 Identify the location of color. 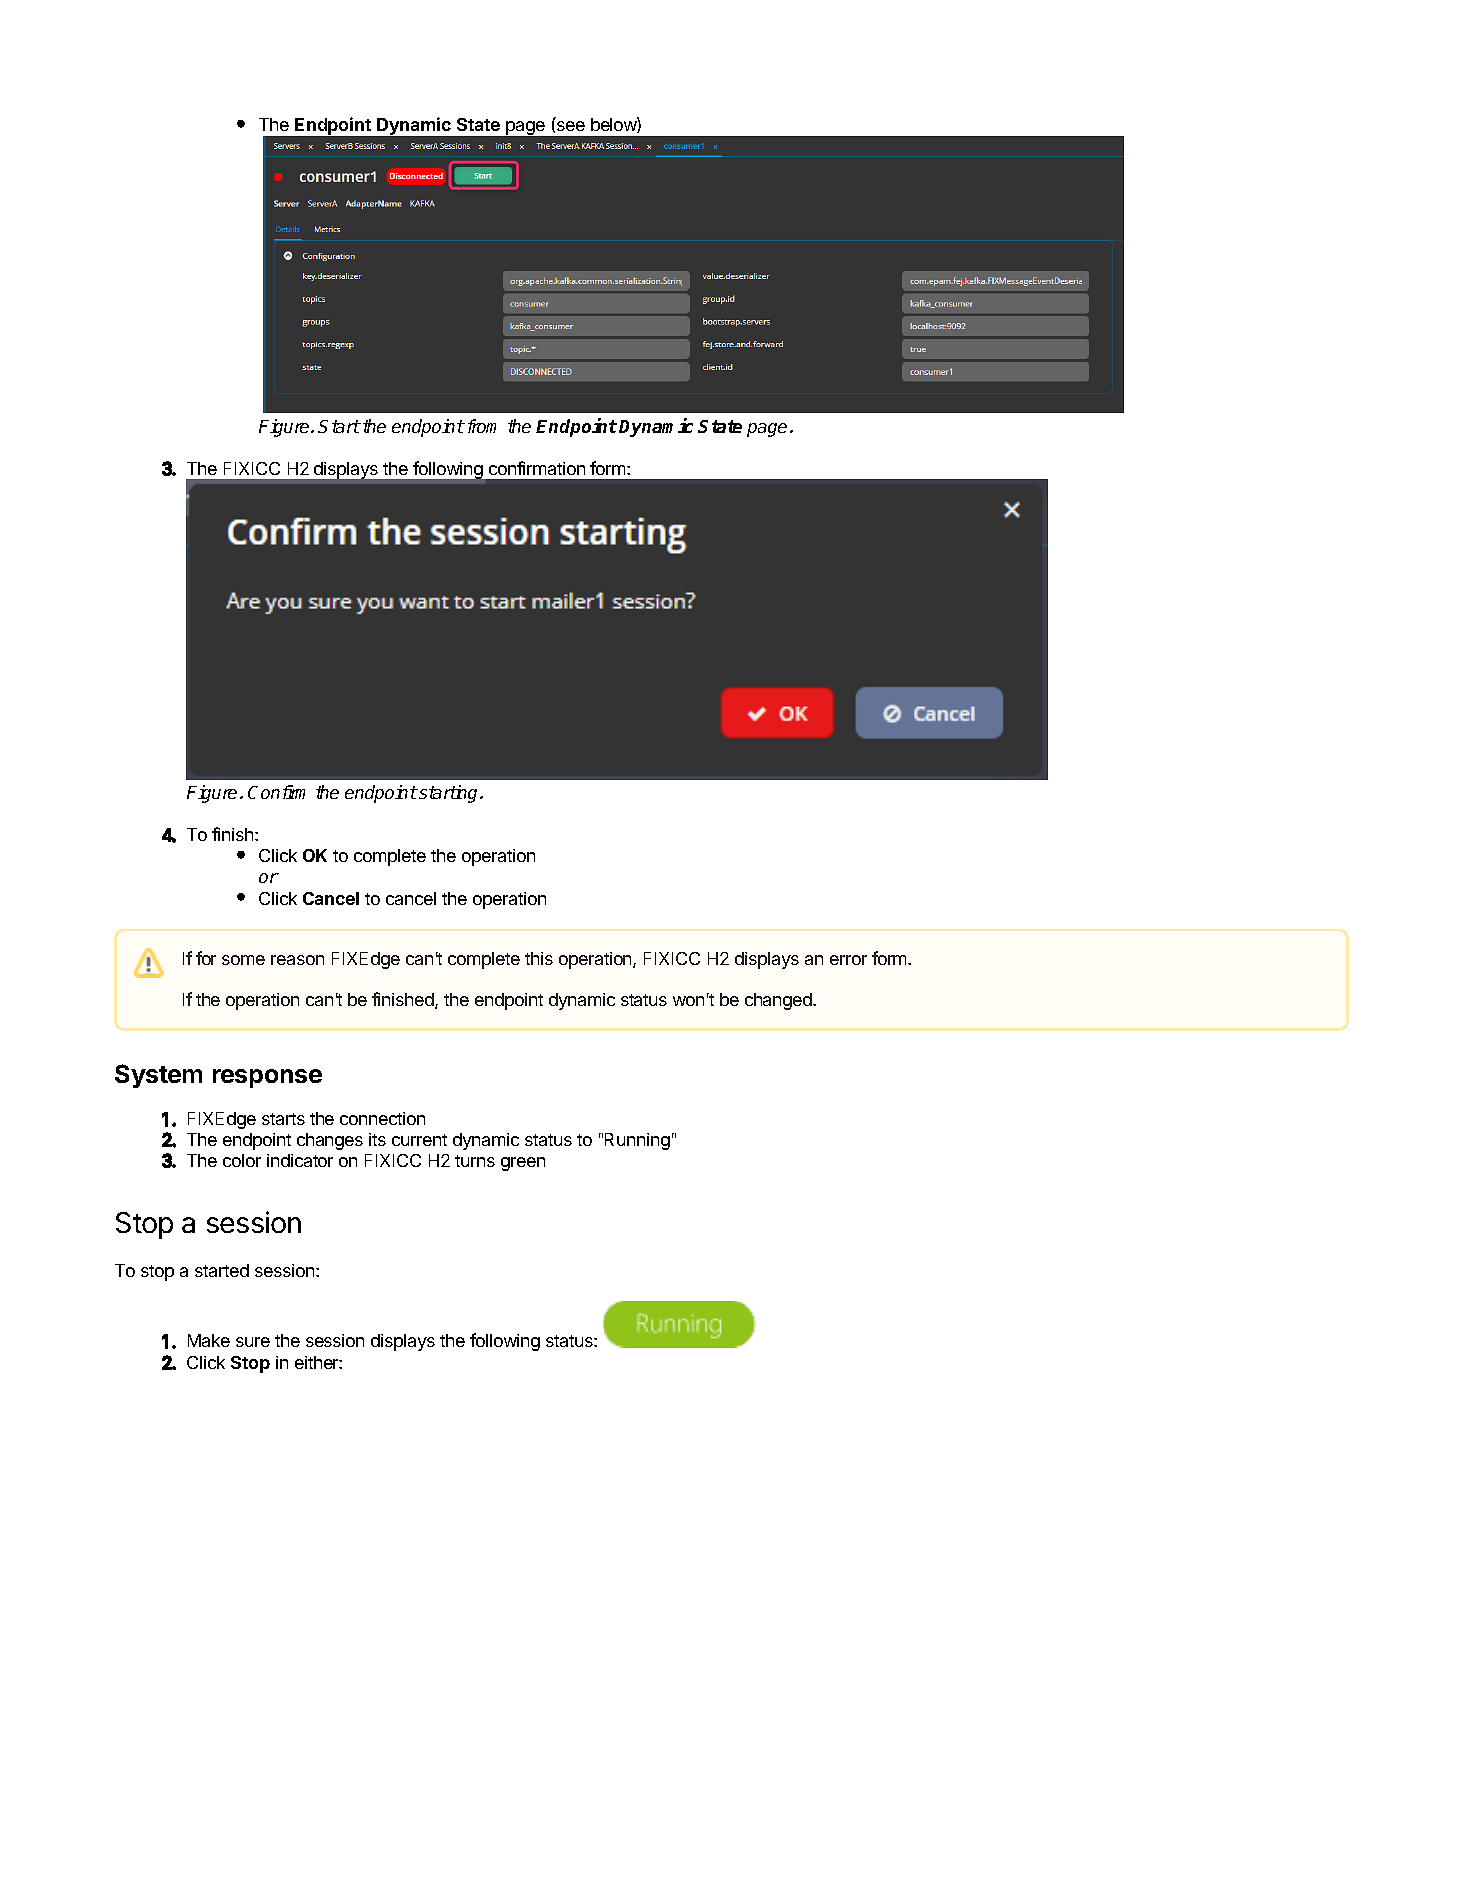
(242, 1160).
